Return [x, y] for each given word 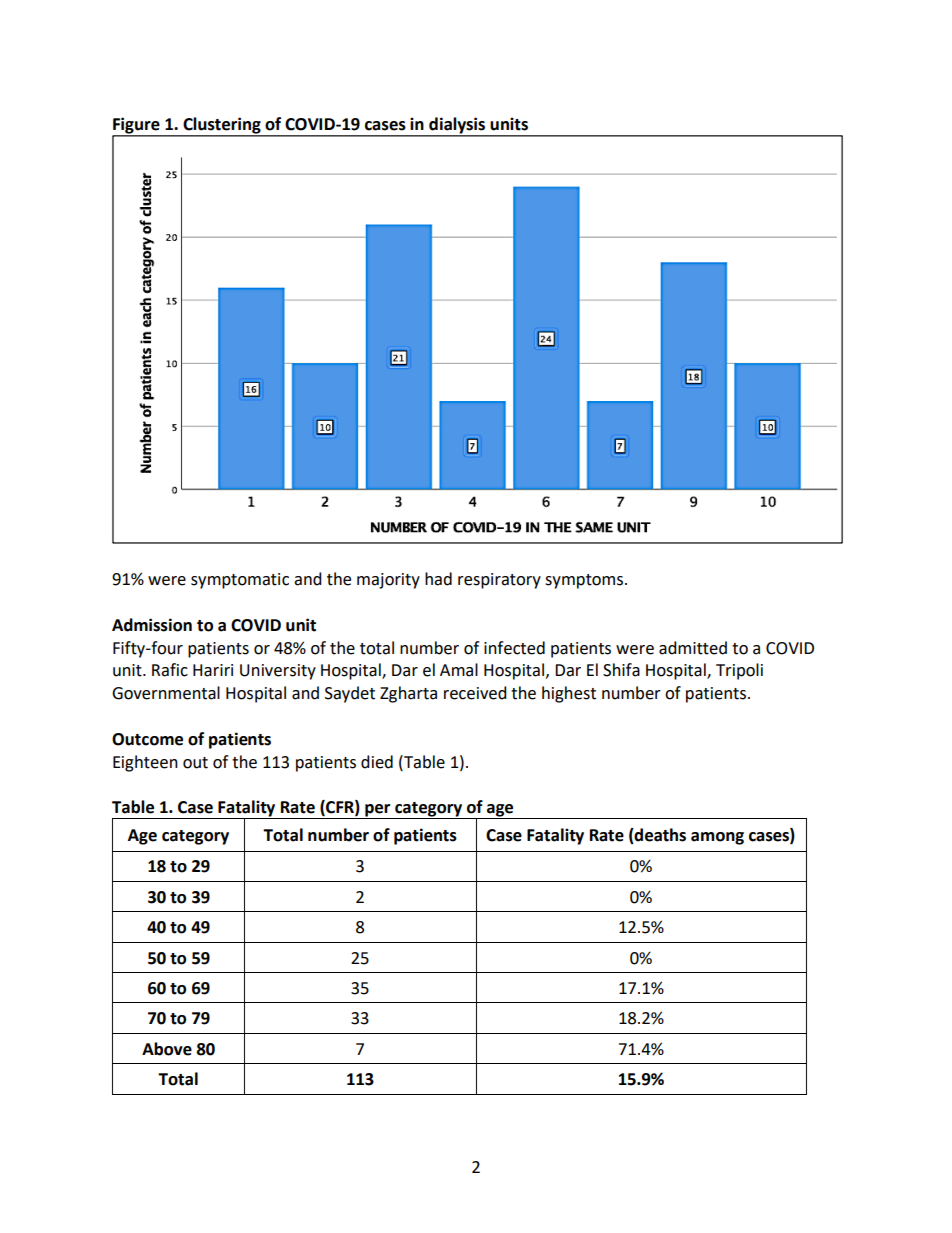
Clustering [222, 126]
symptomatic [240, 581]
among [717, 838]
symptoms [584, 581]
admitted [693, 648]
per [378, 811]
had [438, 579]
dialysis [457, 126]
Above [167, 1049]
